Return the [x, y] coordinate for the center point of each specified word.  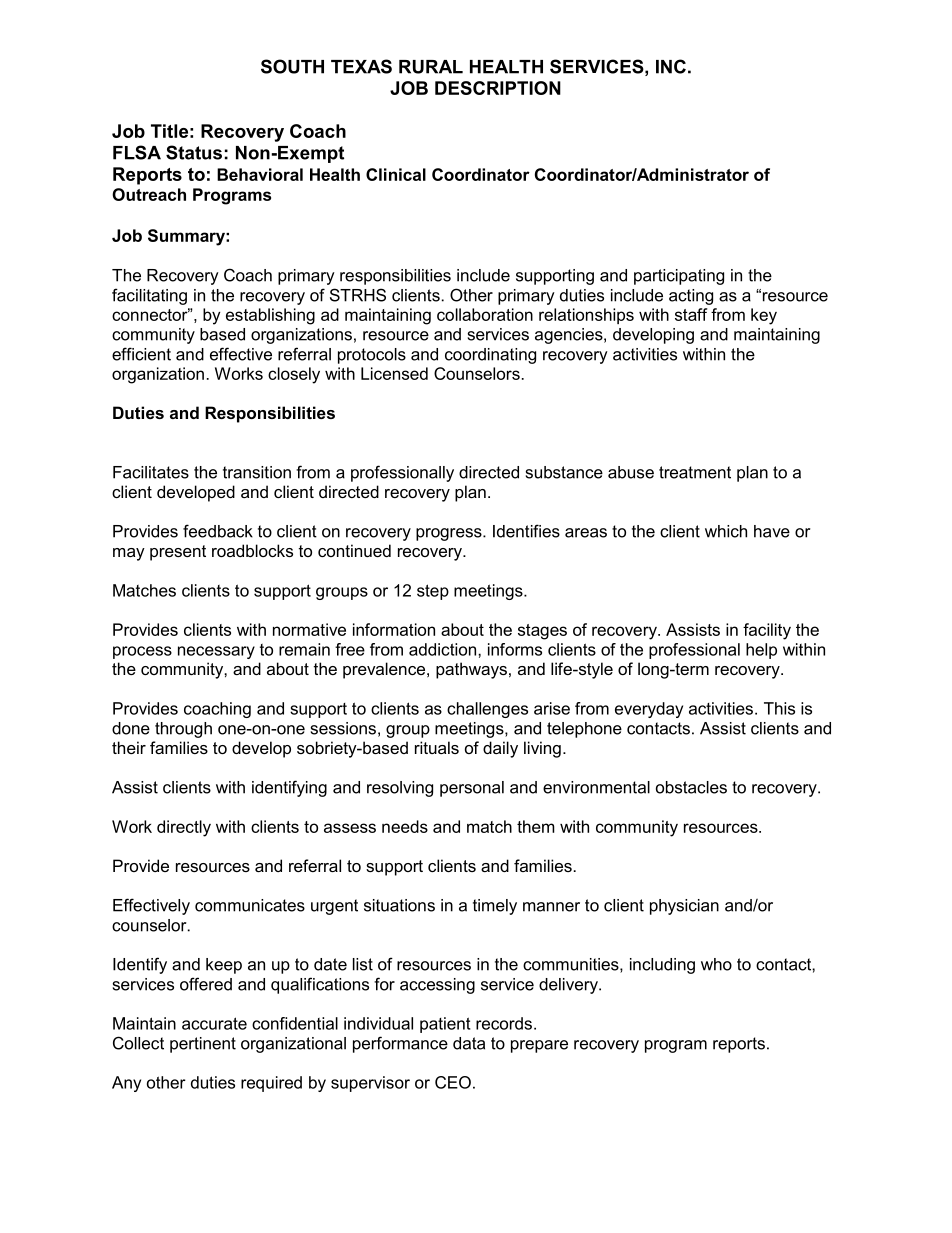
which [726, 531]
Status [194, 152]
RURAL [431, 67]
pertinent [203, 1045]
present [178, 553]
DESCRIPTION [498, 88]
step [433, 592]
